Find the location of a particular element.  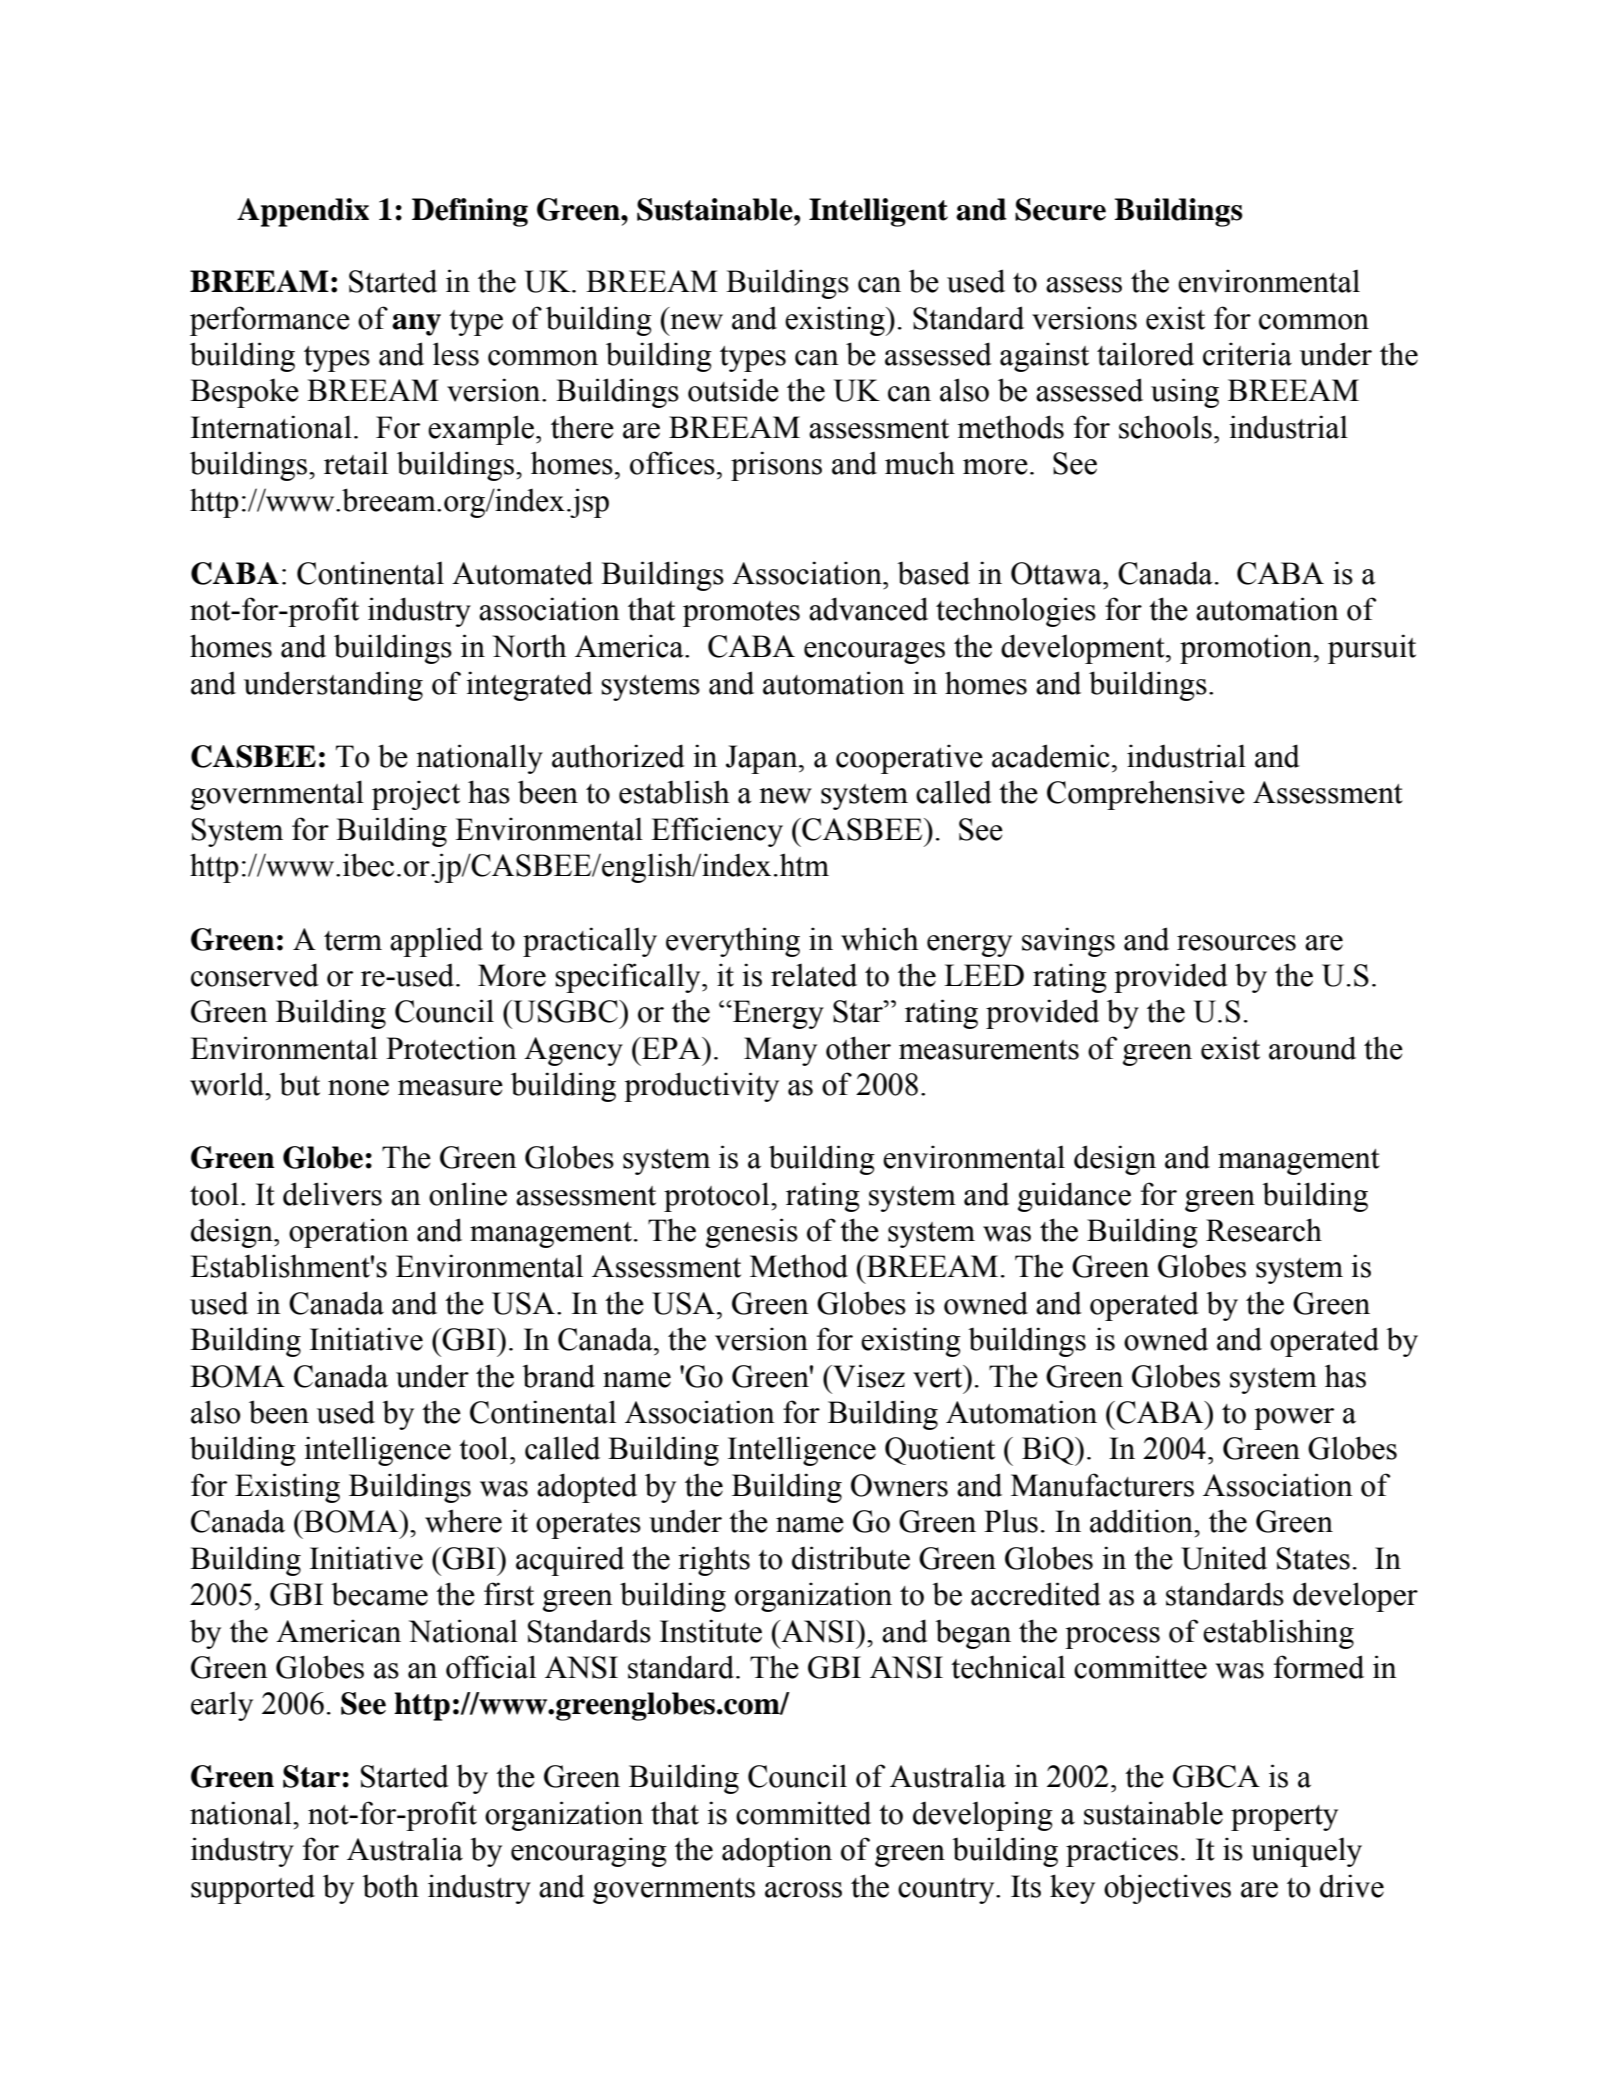

none is located at coordinates (358, 1088).
